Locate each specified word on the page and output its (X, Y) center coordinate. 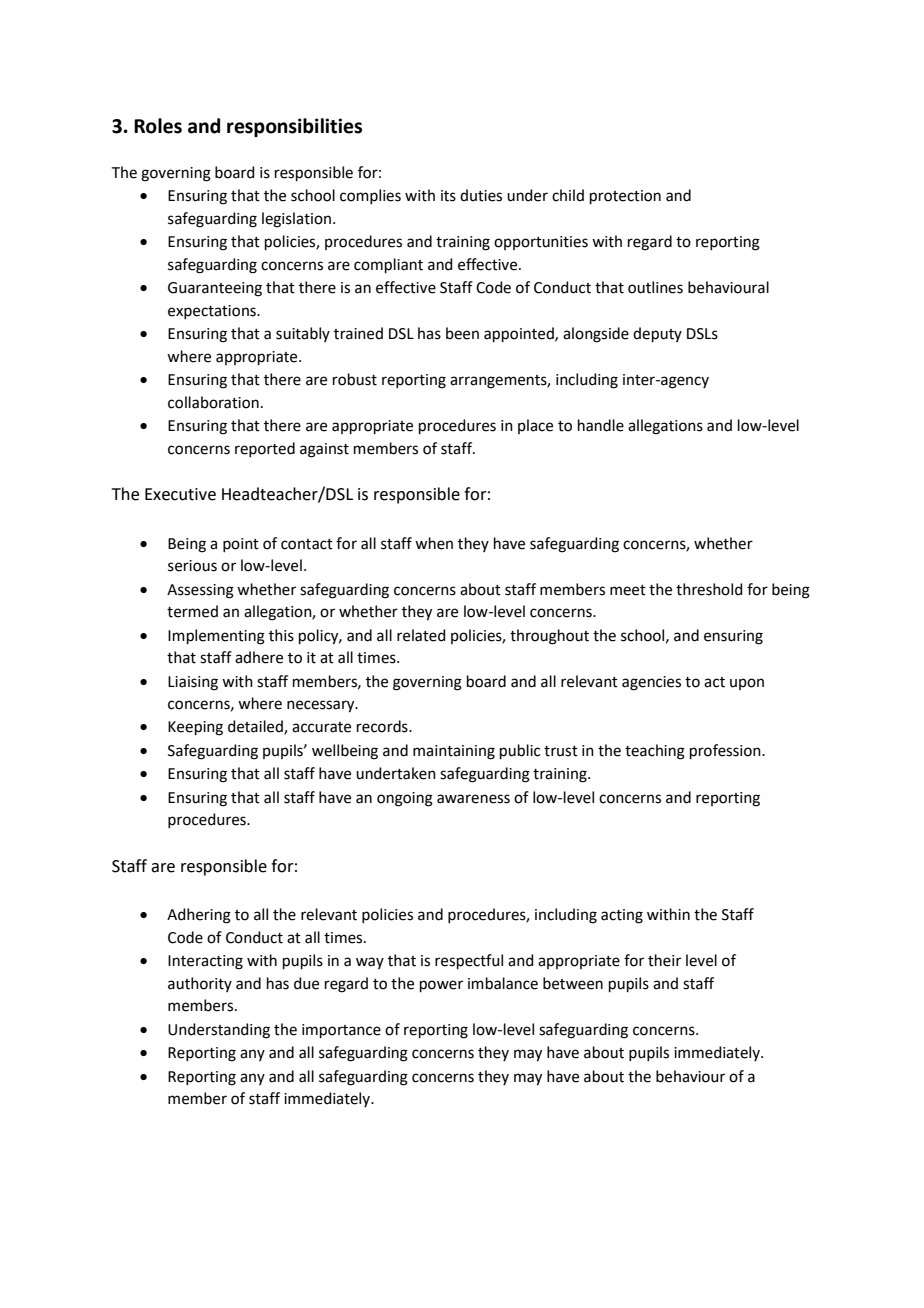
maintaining (454, 752)
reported (265, 449)
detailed (256, 727)
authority (200, 984)
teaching (655, 752)
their (664, 960)
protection (625, 197)
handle (601, 425)
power (441, 986)
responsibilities (294, 127)
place (535, 426)
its (448, 196)
